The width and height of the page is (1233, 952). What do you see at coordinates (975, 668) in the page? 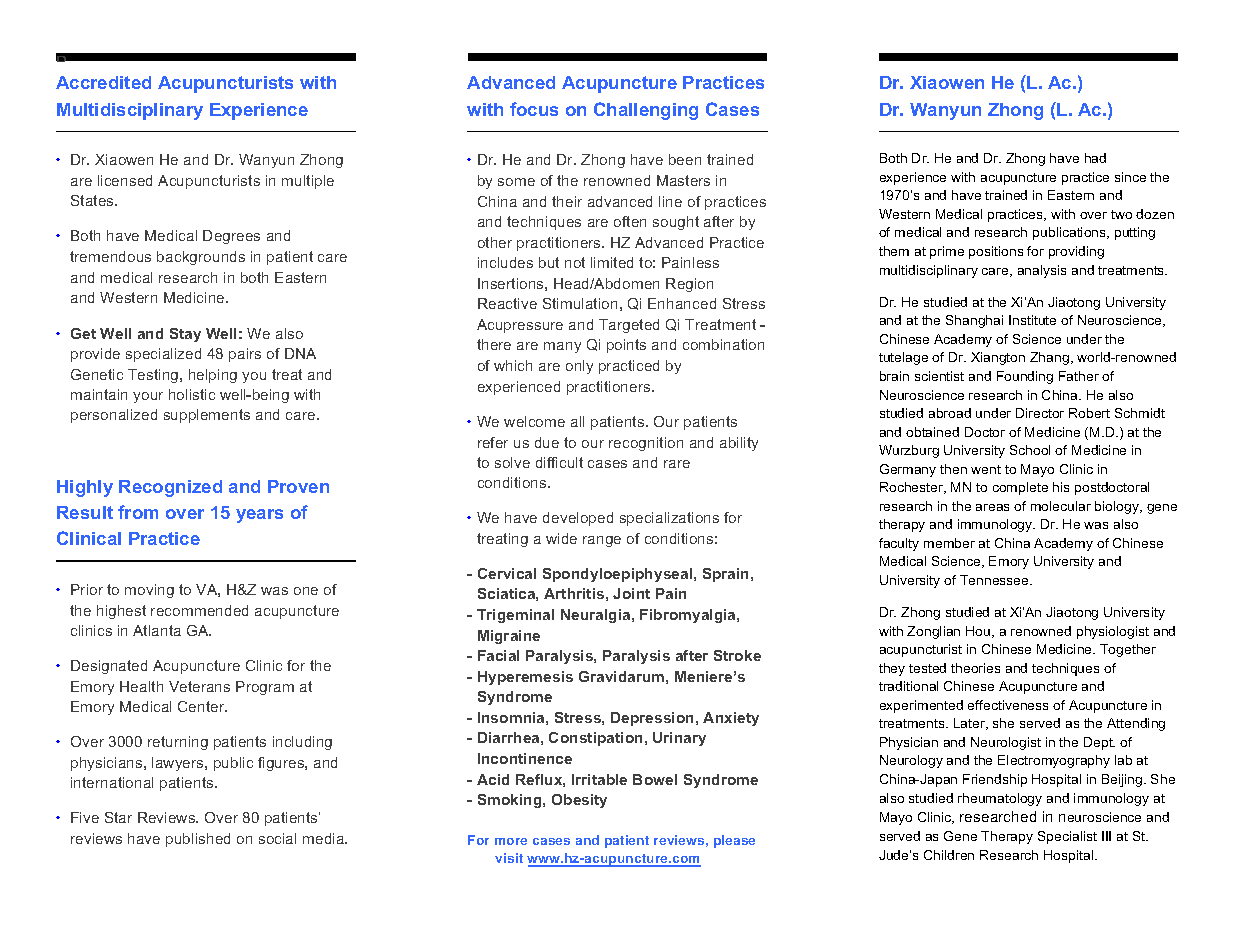
I see `theories` at bounding box center [975, 668].
